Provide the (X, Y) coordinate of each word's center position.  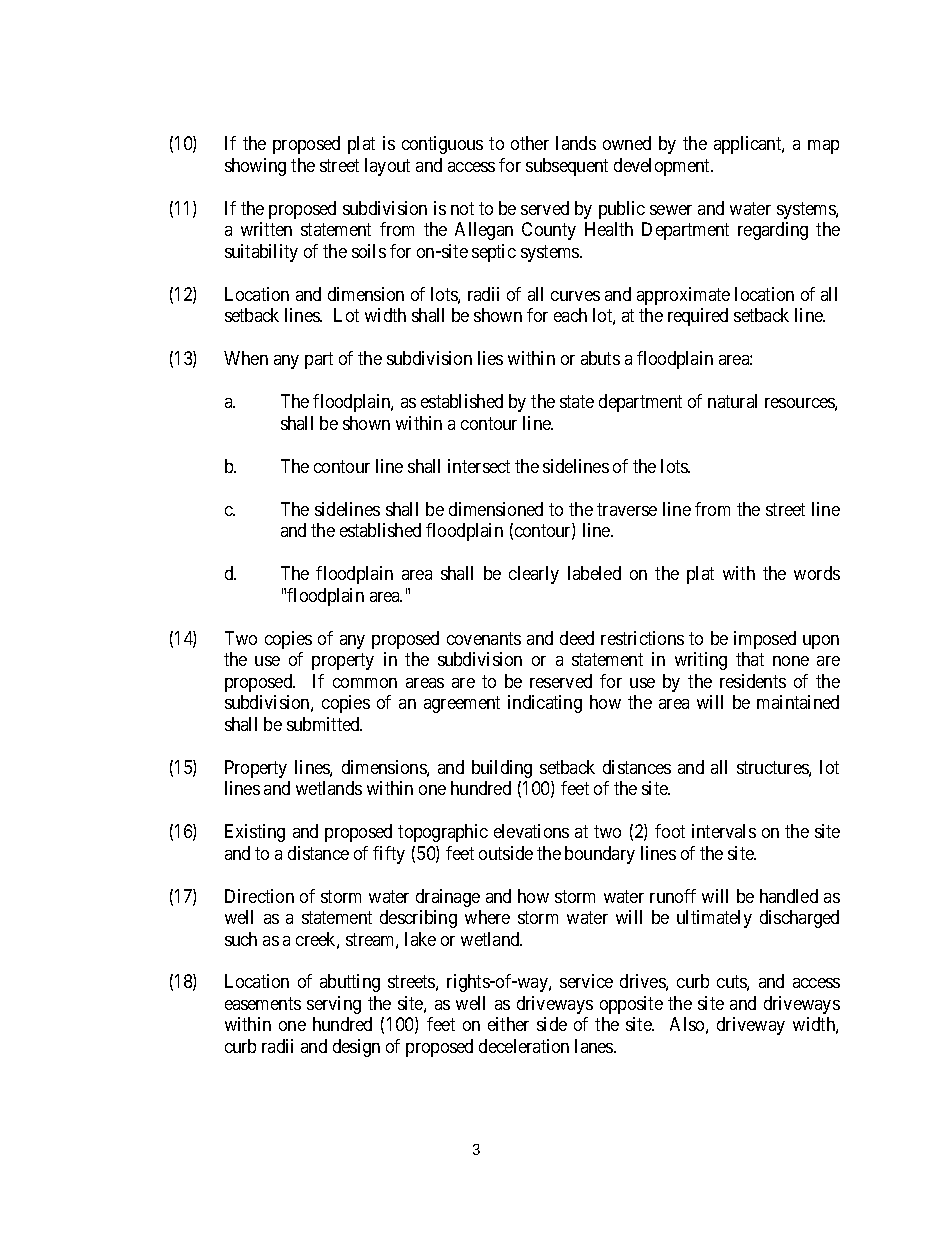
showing (255, 167)
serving (334, 1005)
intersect (479, 466)
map (823, 147)
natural (732, 401)
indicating (545, 704)
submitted (324, 724)
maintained (798, 702)
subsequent (567, 167)
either (508, 1024)
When (246, 358)
